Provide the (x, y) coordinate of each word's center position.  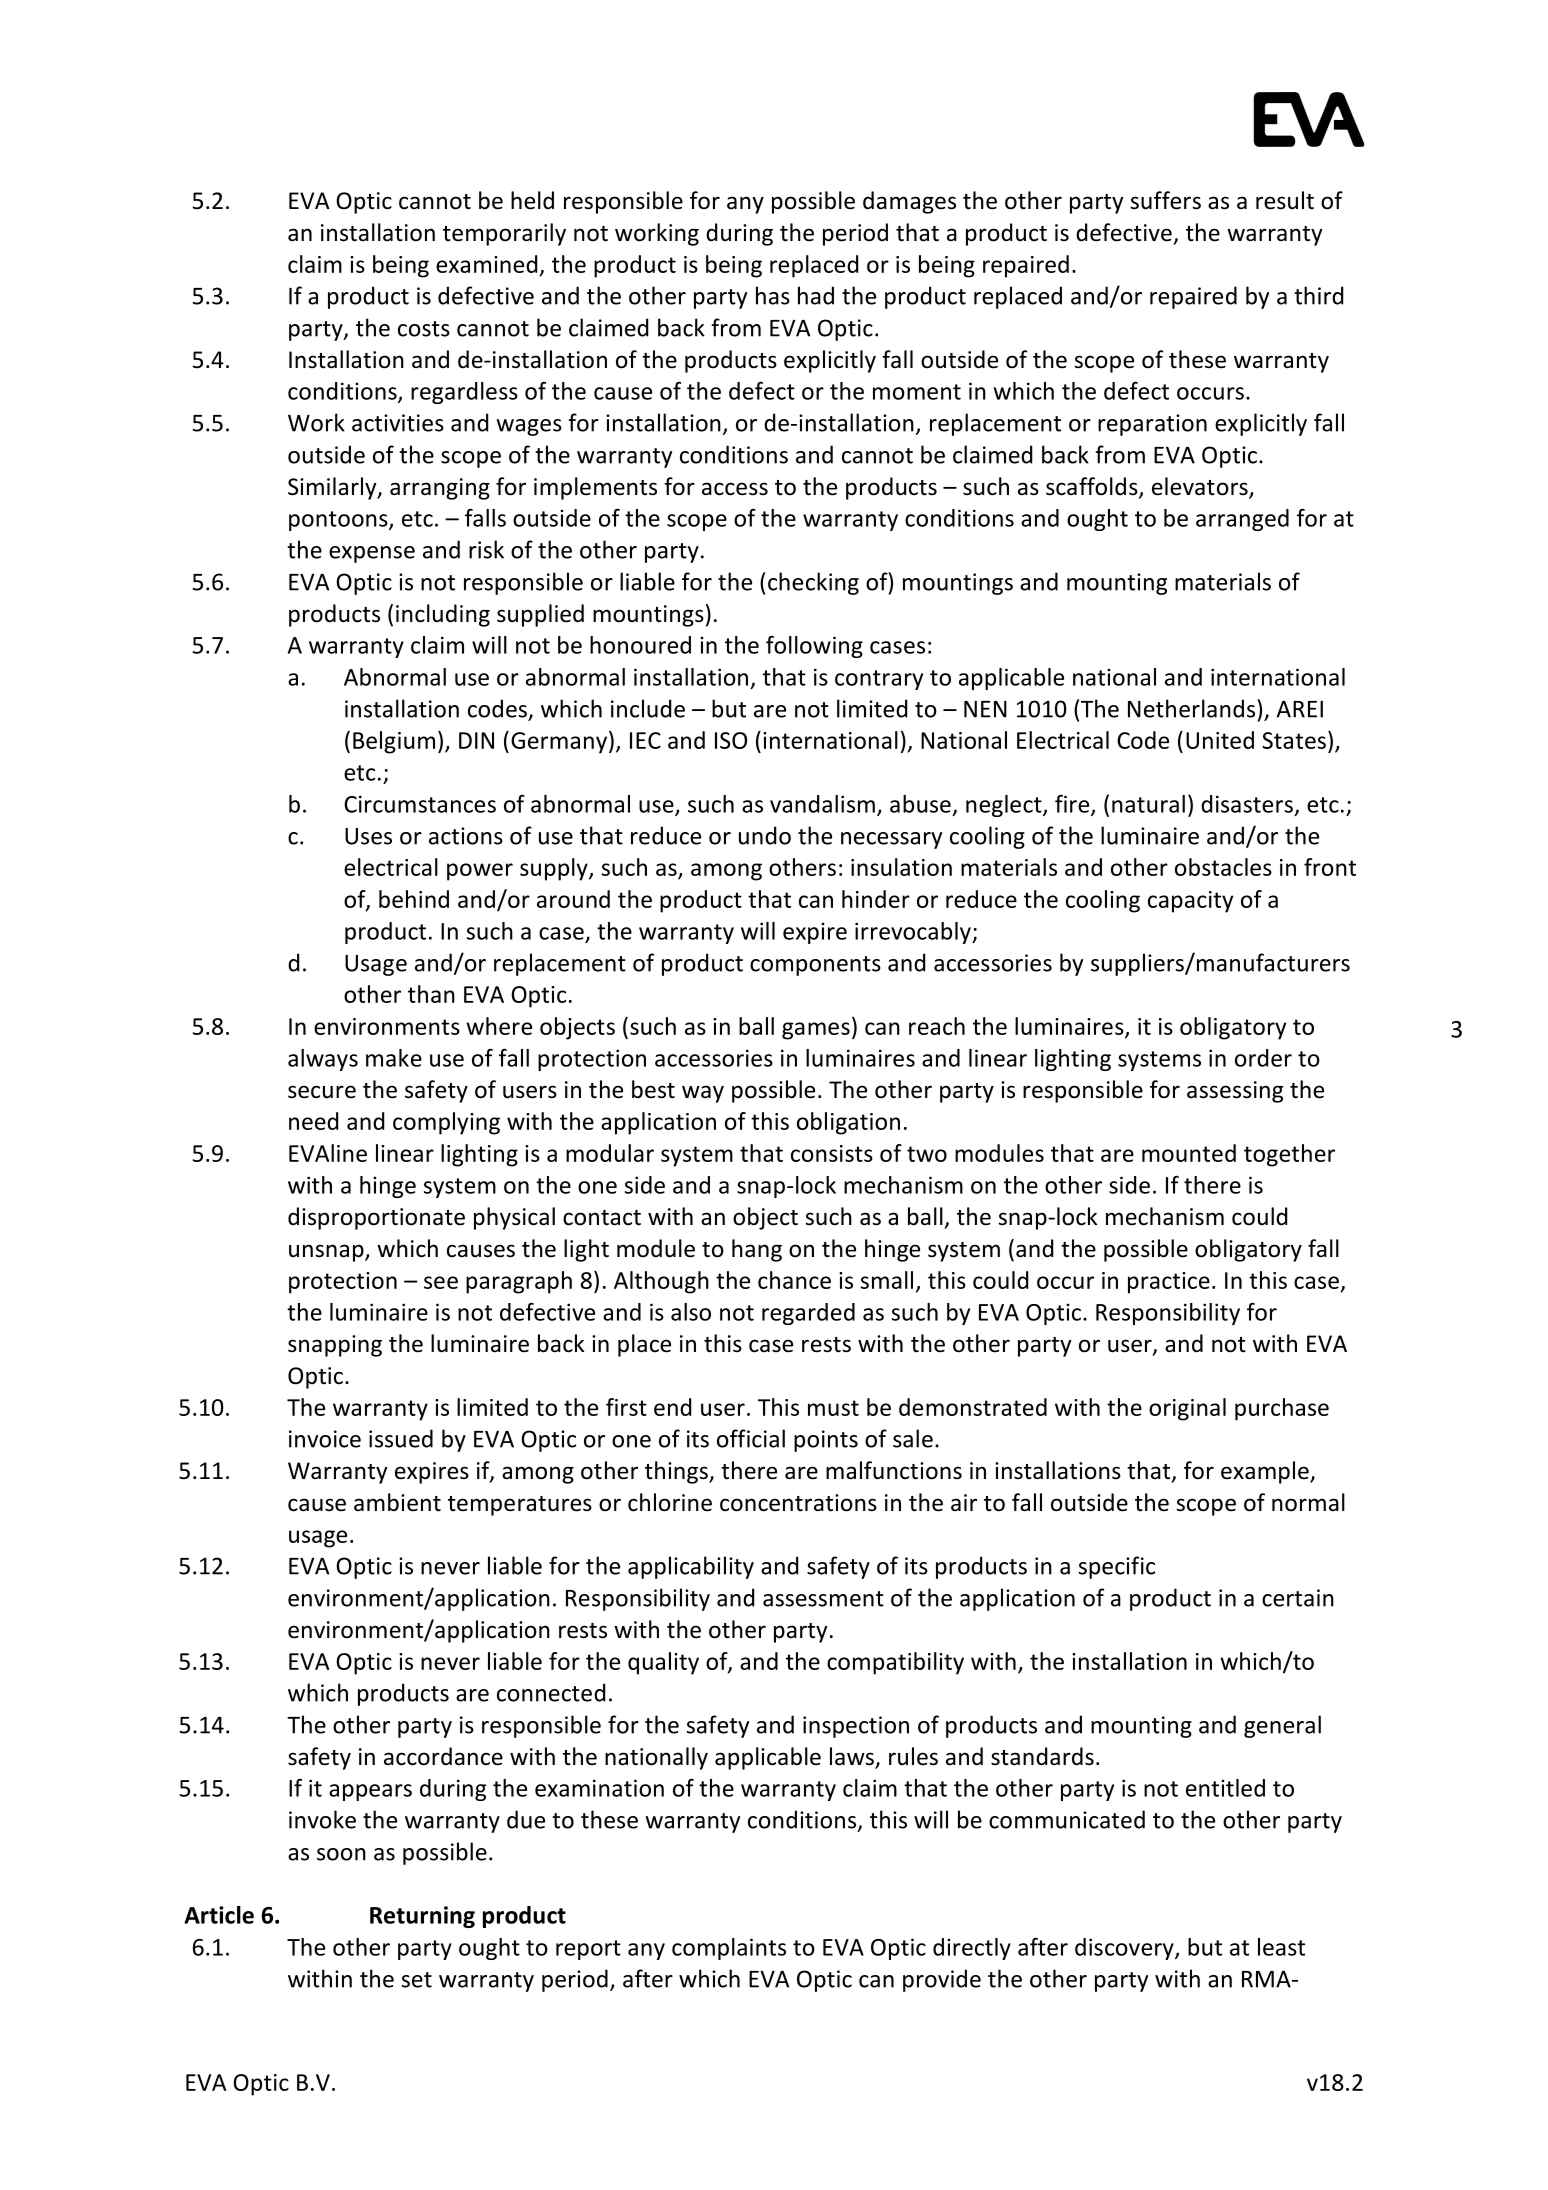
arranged (1242, 520)
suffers (1165, 200)
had (816, 295)
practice (1169, 1283)
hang (757, 1250)
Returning (422, 1917)
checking (813, 583)
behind (414, 899)
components (815, 966)
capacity (1190, 902)
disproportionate (376, 1218)
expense (372, 554)
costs (424, 329)
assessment (823, 1599)
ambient (397, 1502)
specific (1116, 1567)
